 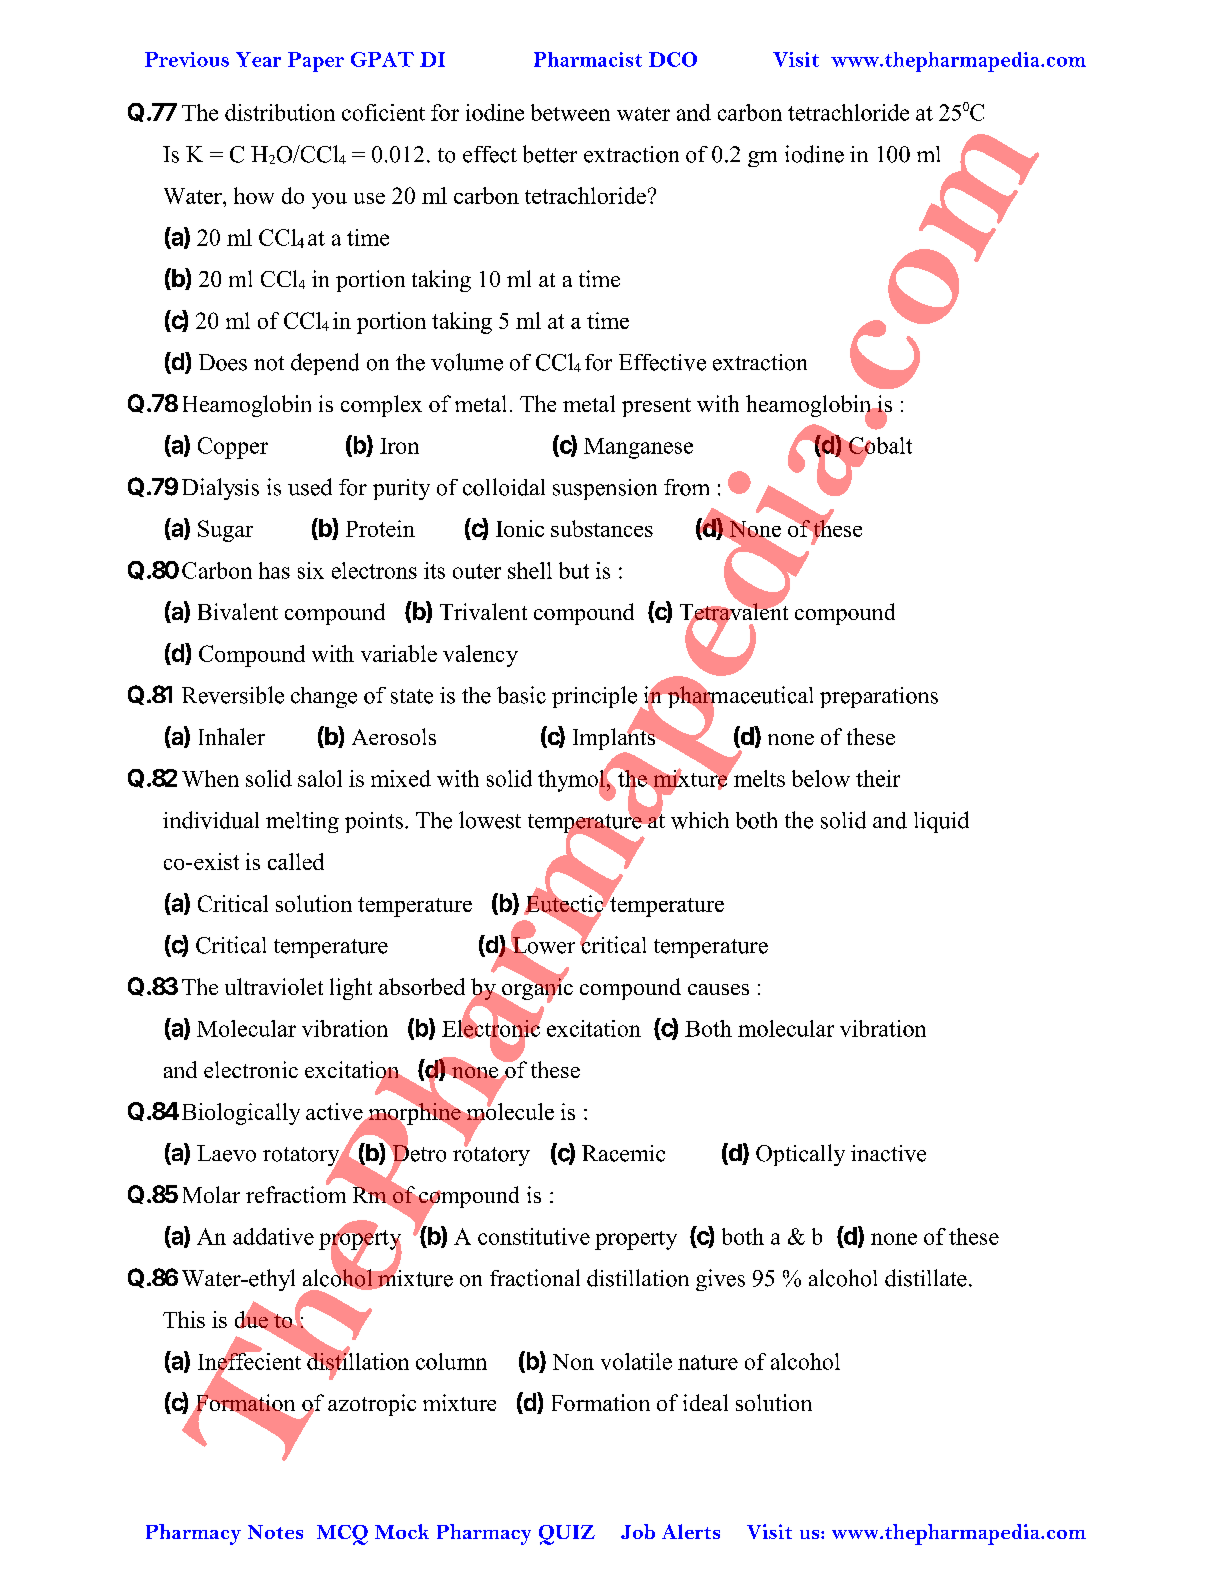 What do you see at coordinates (275, 1532) in the screenshot?
I see `Notes` at bounding box center [275, 1532].
